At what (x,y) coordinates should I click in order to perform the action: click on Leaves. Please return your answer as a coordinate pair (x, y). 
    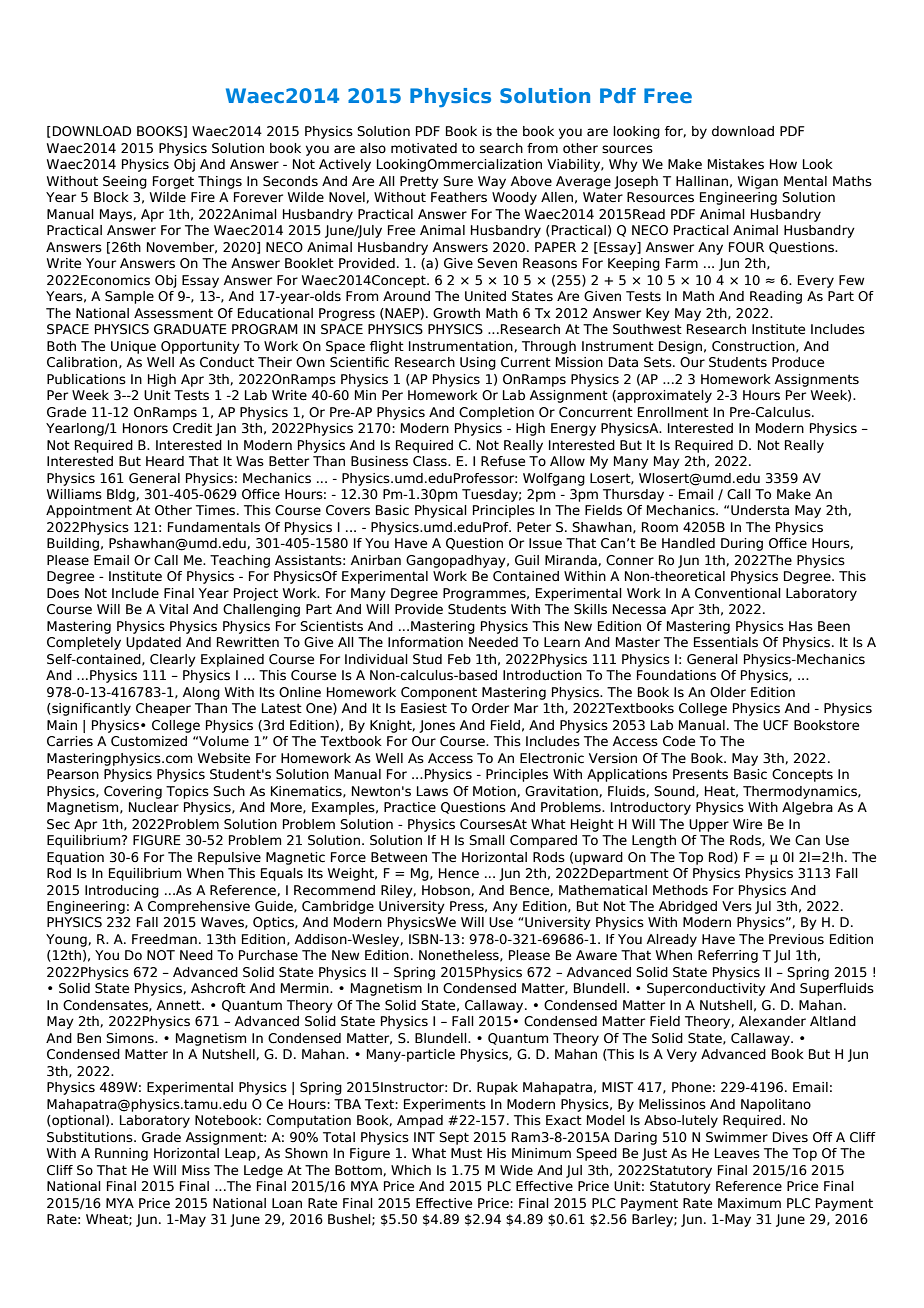
    Looking at the image, I should click on (737, 1153).
